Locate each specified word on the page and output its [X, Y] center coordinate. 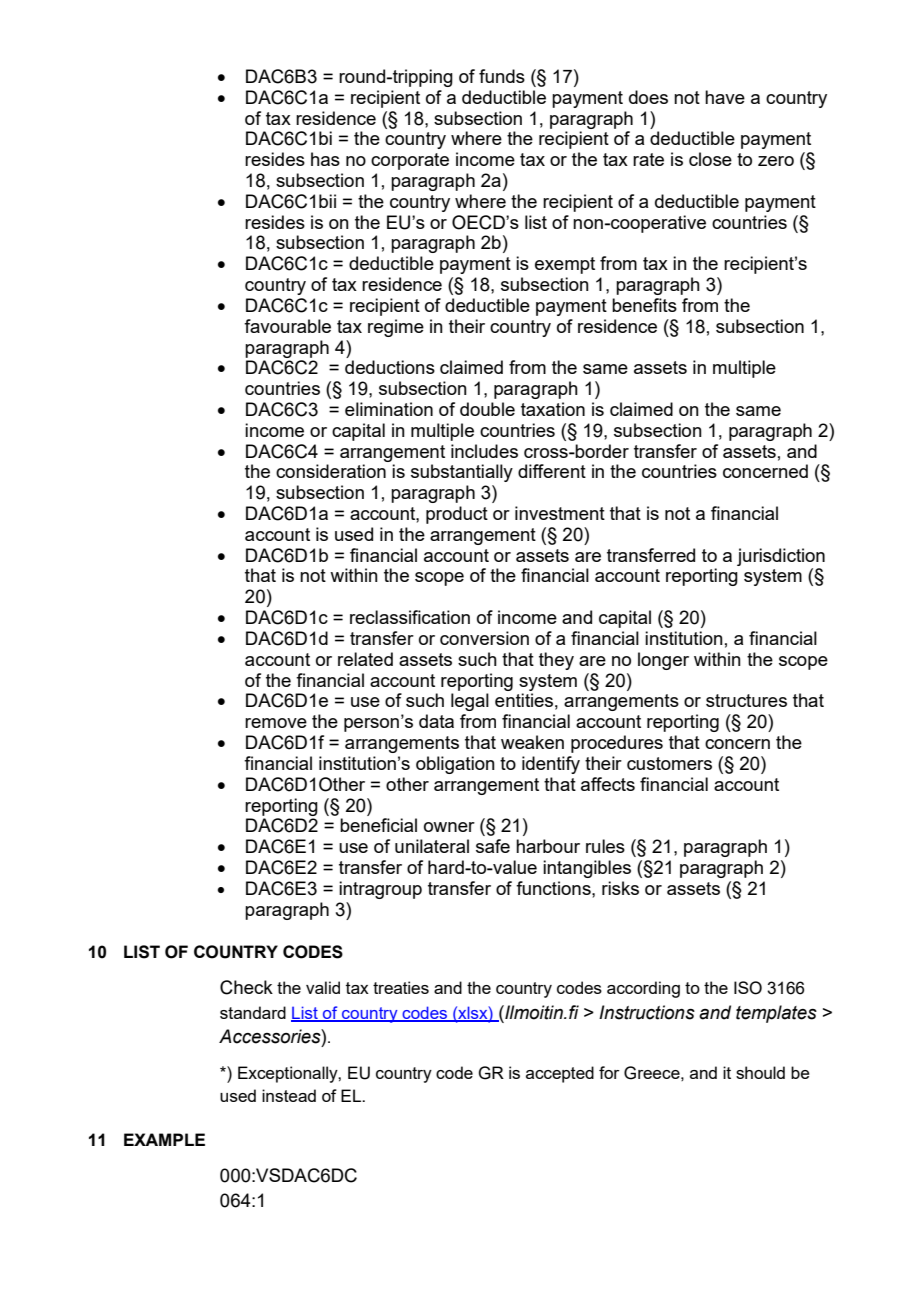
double [487, 409]
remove [276, 723]
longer [663, 661]
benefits [644, 305]
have [725, 97]
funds [502, 76]
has [325, 159]
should [760, 1072]
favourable [287, 326]
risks [620, 888]
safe [493, 846]
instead [289, 1095]
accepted [560, 1074]
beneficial [378, 825]
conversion [484, 638]
